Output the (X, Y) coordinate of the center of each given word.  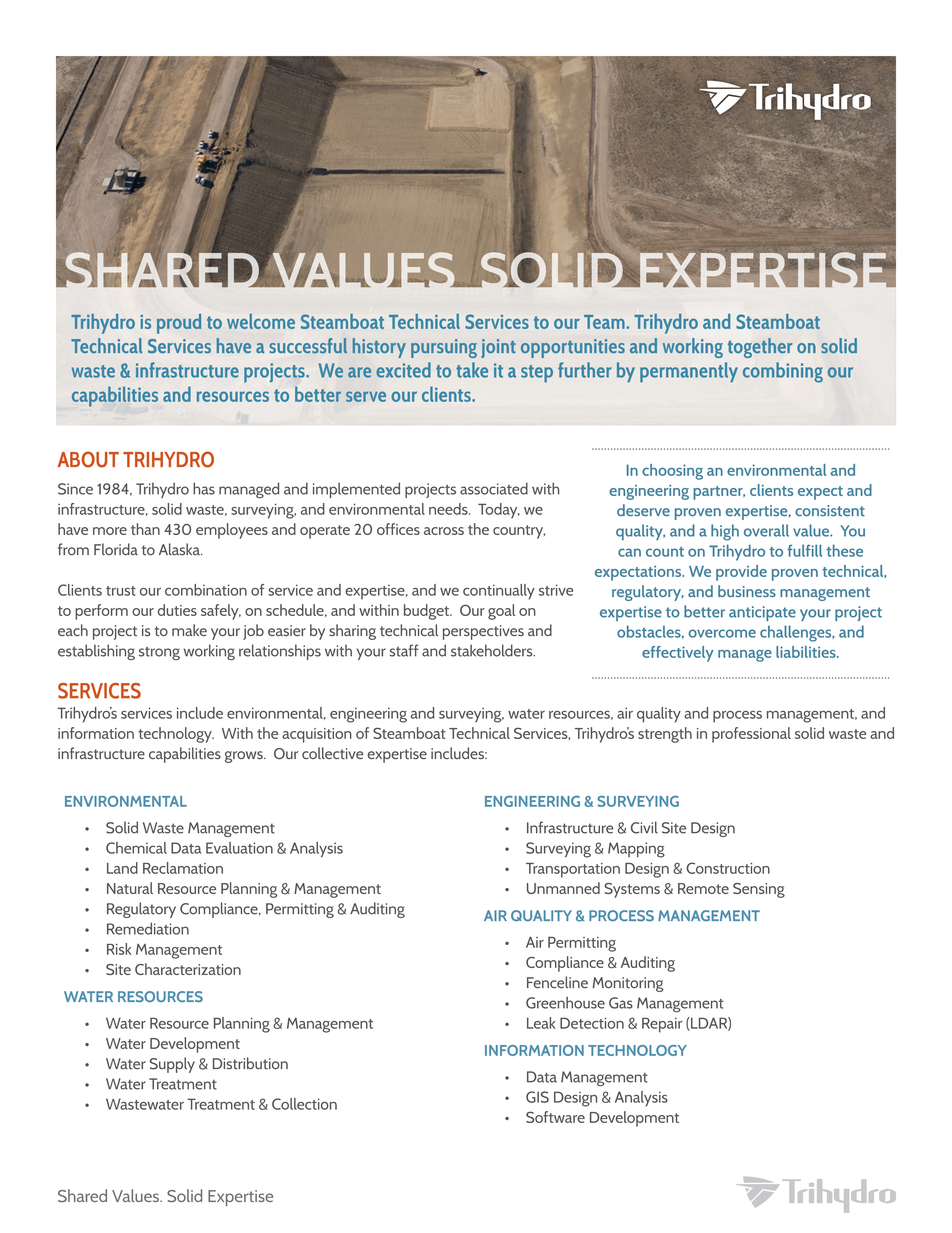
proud (179, 324)
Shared (82, 1195)
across (444, 531)
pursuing (444, 348)
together (760, 348)
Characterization (188, 969)
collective (332, 753)
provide (741, 573)
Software (555, 1117)
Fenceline (557, 982)
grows (245, 757)
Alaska (180, 549)
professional (751, 735)
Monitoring (628, 984)
